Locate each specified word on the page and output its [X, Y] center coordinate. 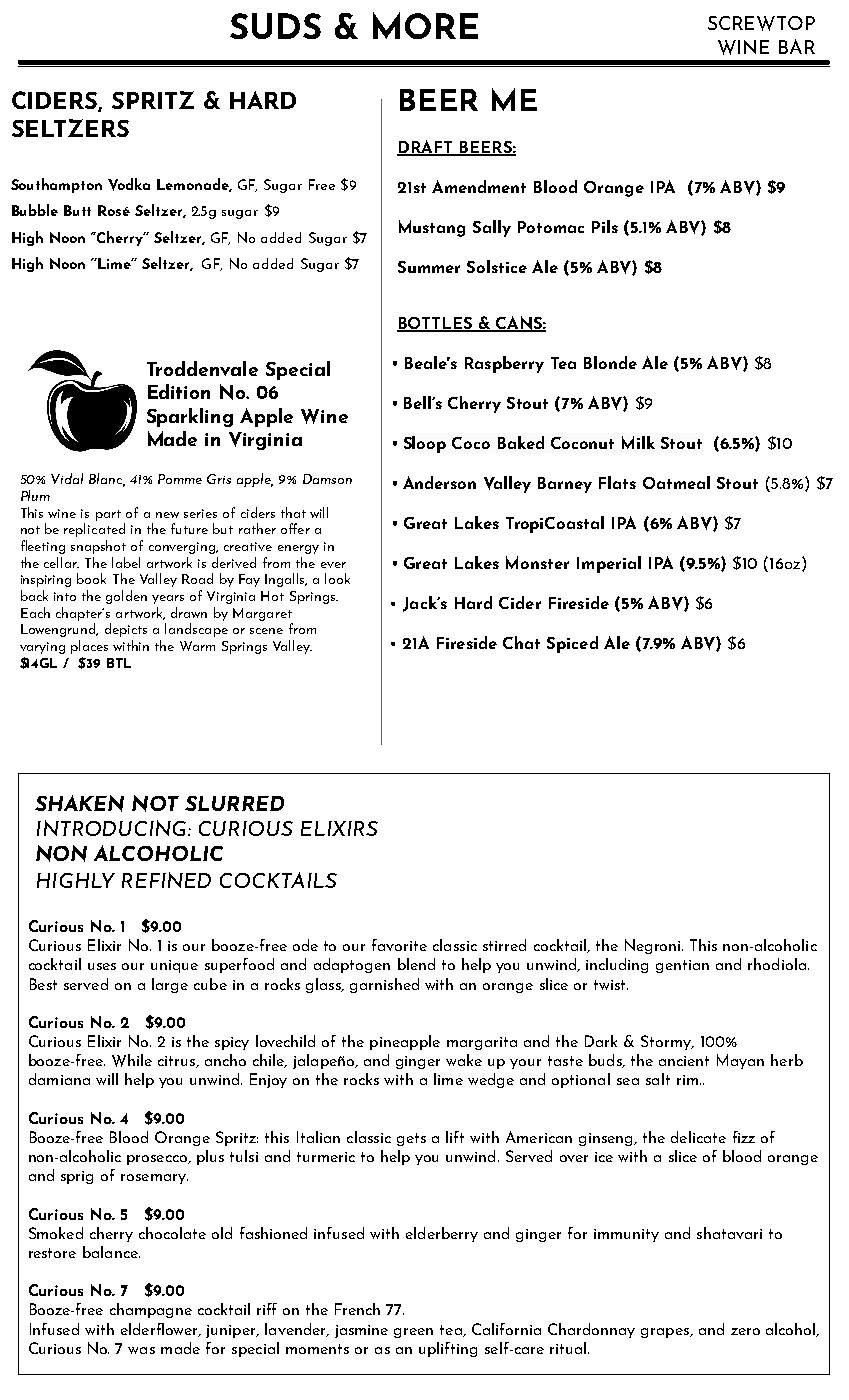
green [413, 1333]
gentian [682, 966]
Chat [521, 642]
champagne [151, 1310]
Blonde [610, 362]
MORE [425, 25]
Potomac [551, 227]
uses [102, 966]
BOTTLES [436, 324]
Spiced [572, 644]
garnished [384, 985]
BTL [119, 663]
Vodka [129, 184]
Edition [179, 391]
